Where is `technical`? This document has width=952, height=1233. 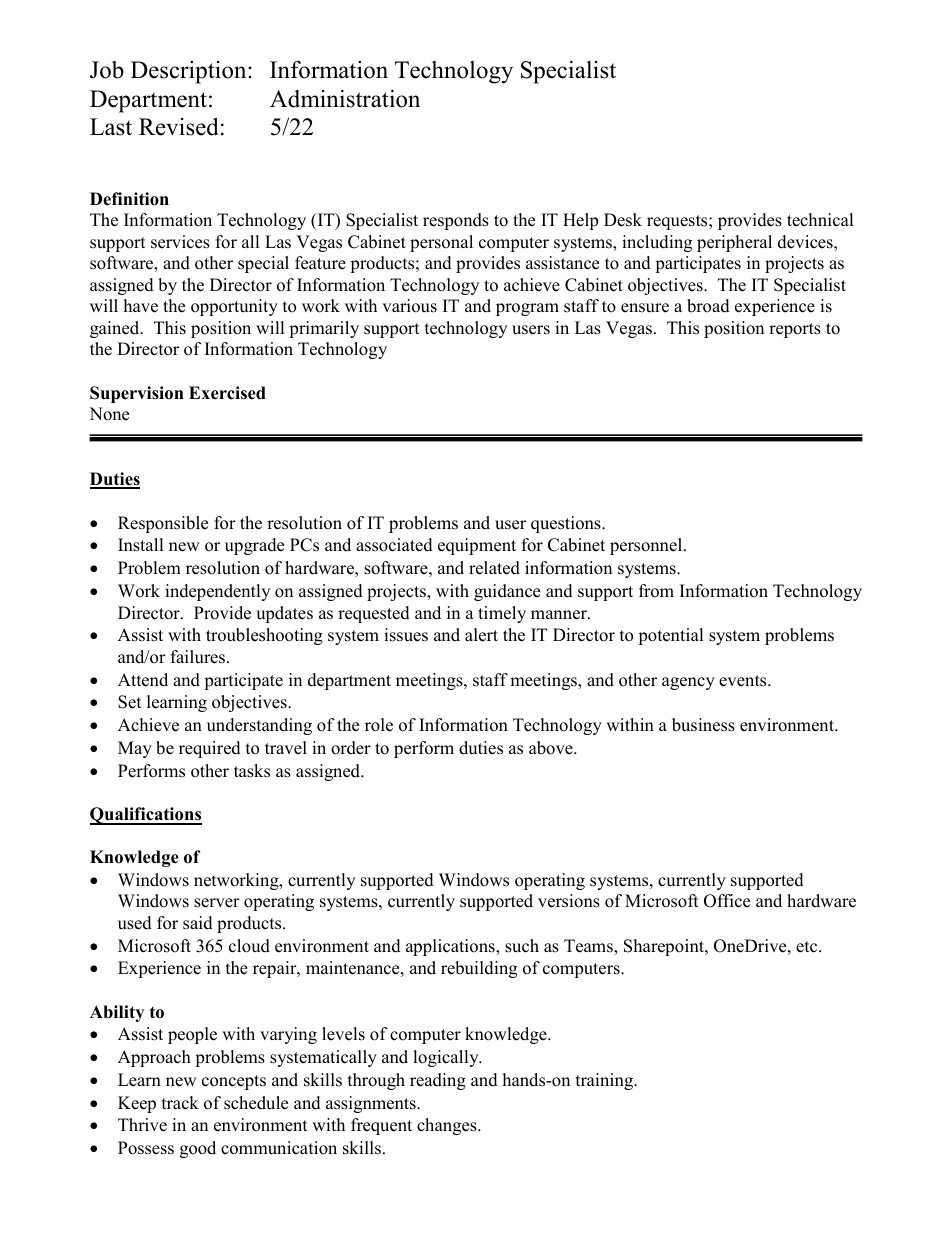 technical is located at coordinates (820, 220).
